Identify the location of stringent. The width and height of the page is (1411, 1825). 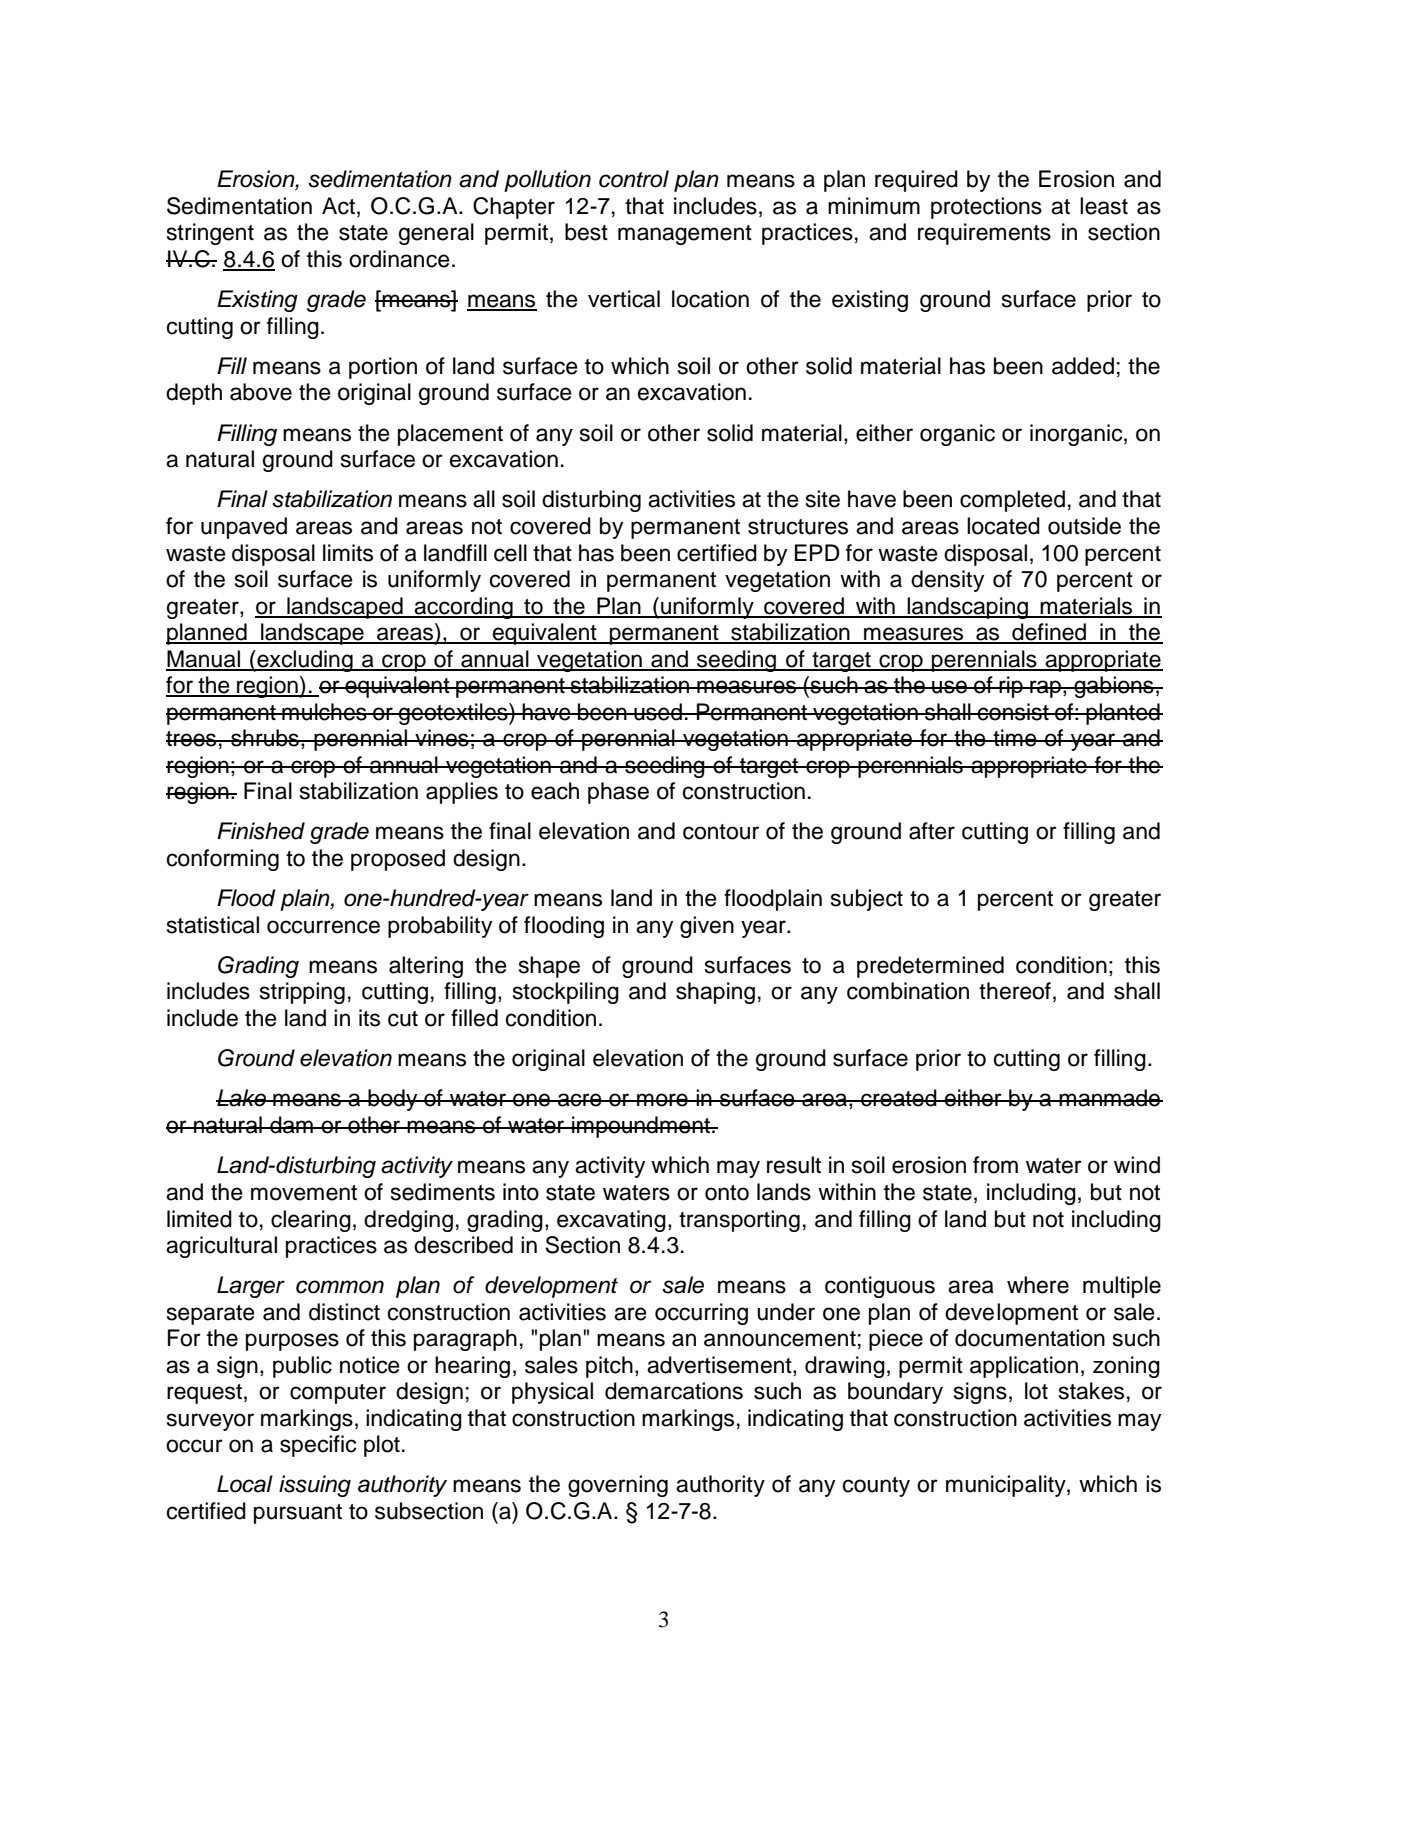
(210, 234).
